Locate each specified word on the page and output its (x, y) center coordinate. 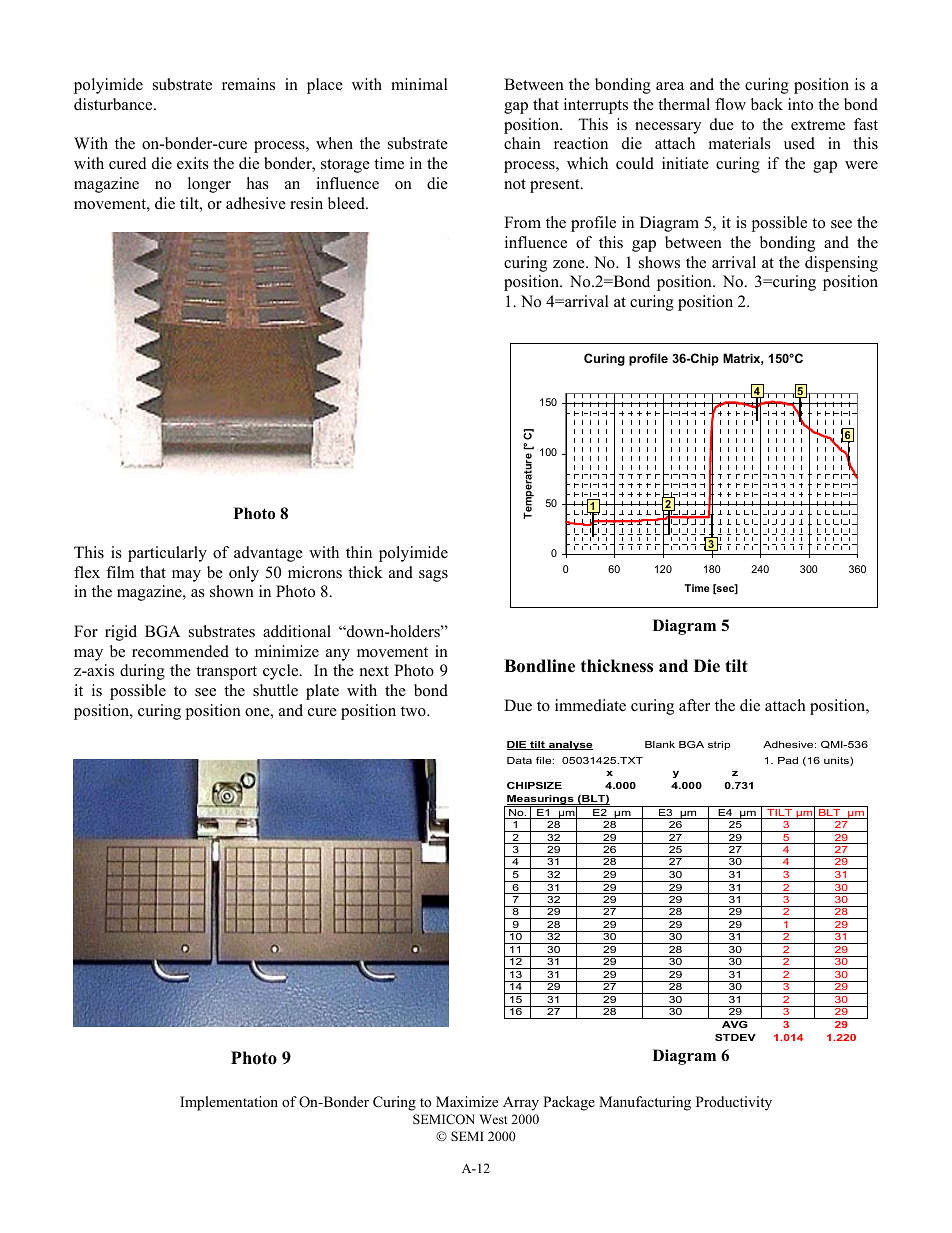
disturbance (114, 104)
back (767, 104)
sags (433, 576)
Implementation (229, 1103)
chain (522, 143)
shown (232, 591)
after (694, 705)
